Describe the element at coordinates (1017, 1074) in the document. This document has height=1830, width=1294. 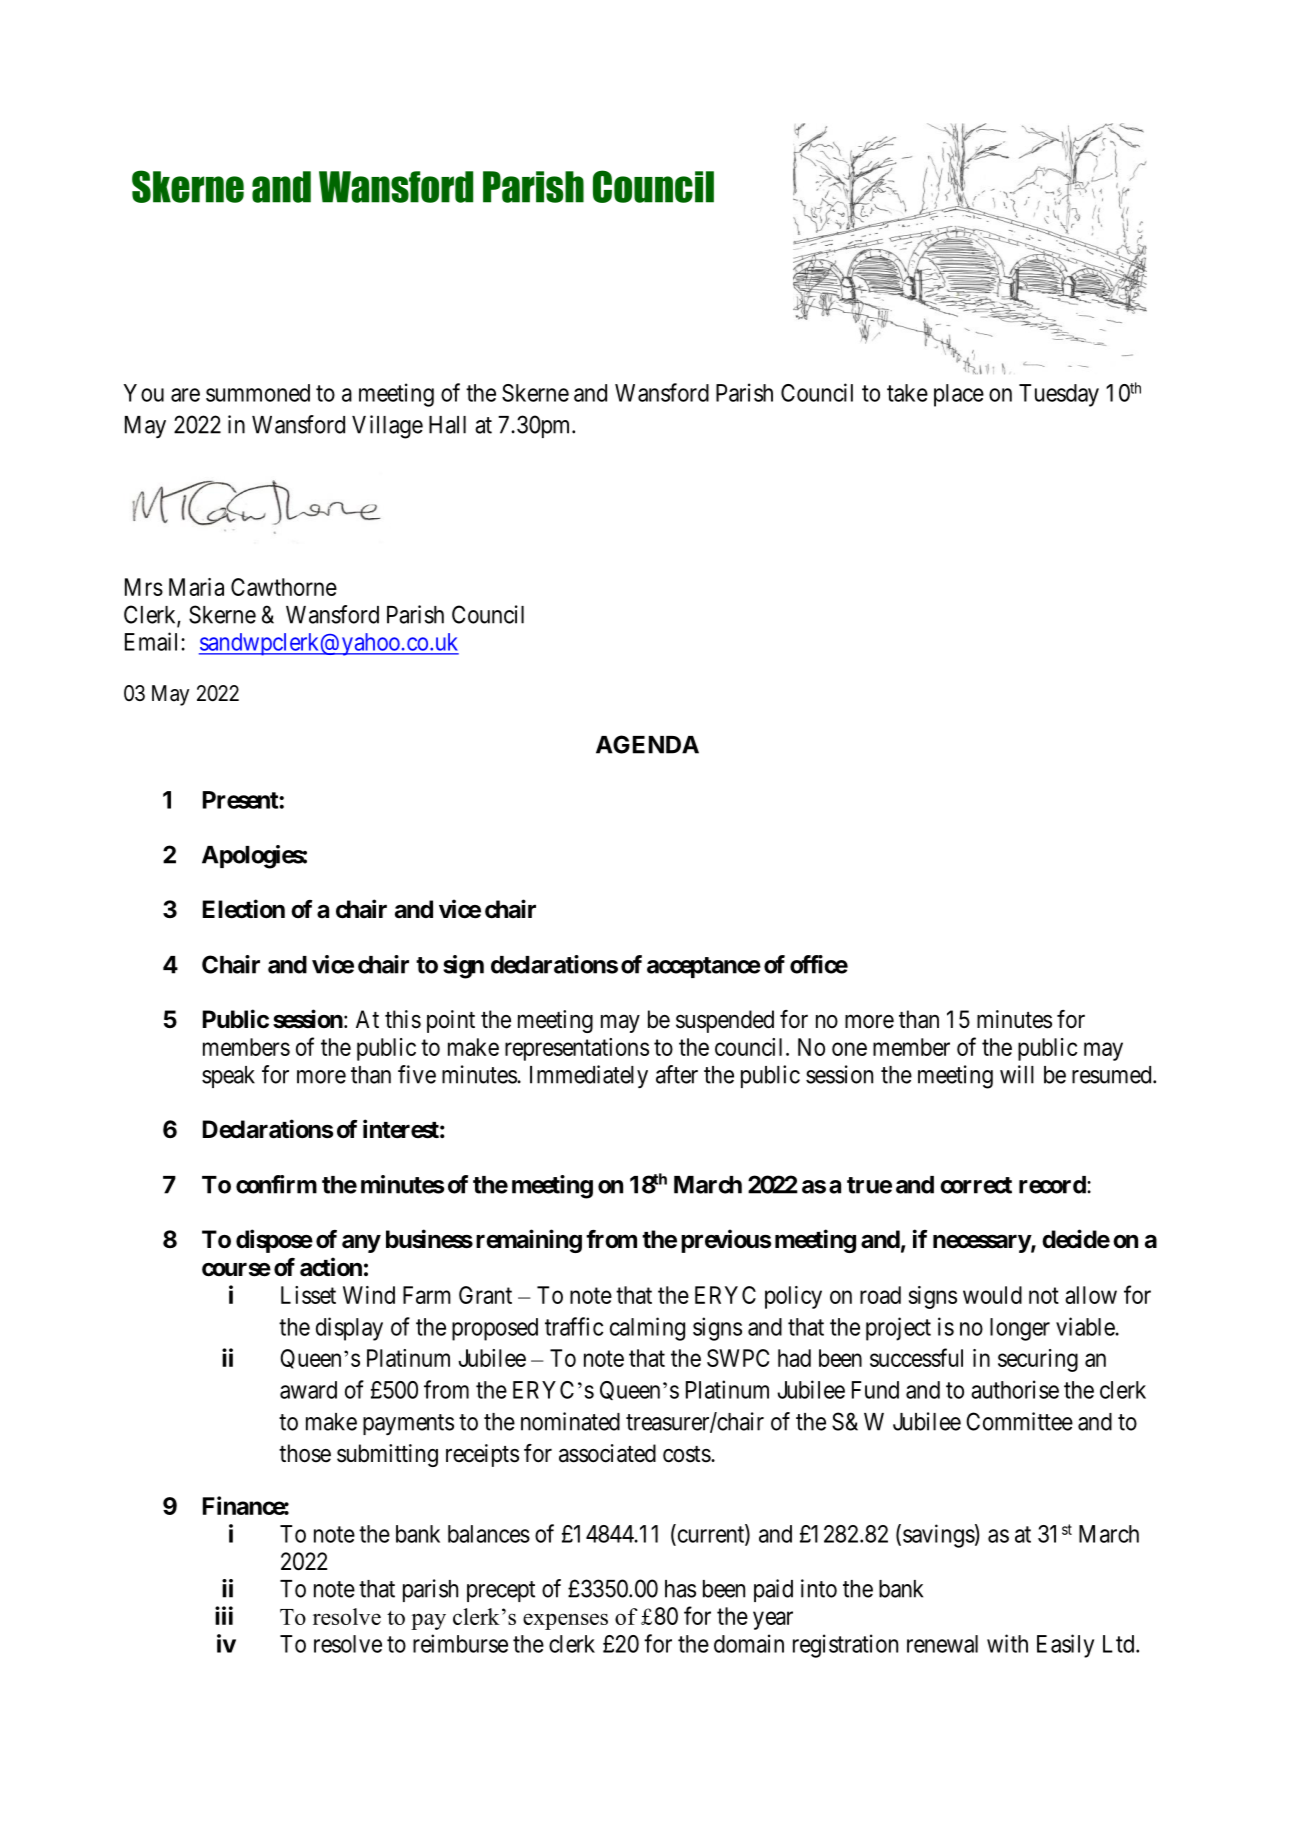
I see `will` at that location.
